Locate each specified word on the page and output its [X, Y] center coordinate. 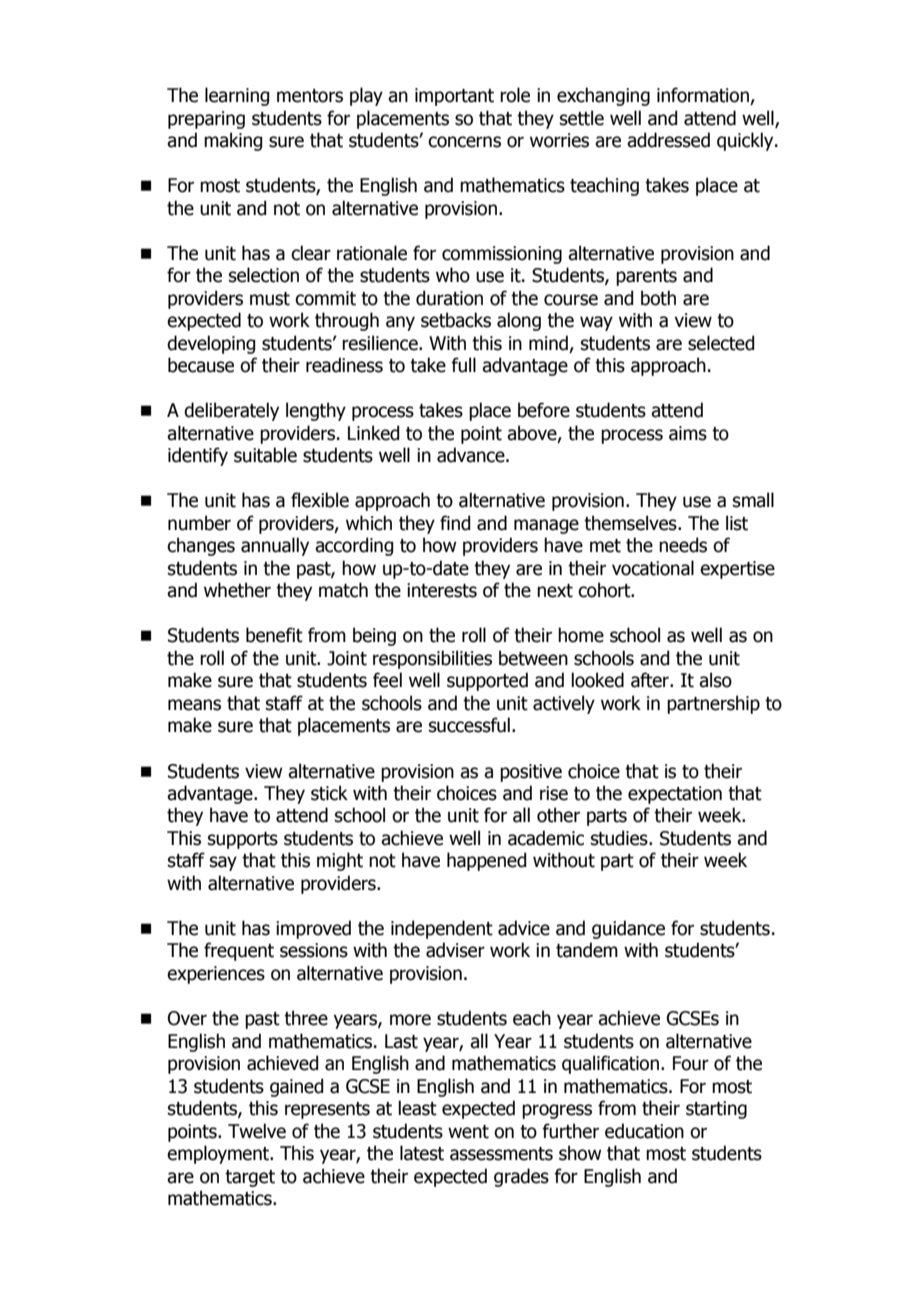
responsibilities [432, 659]
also [715, 680]
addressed [668, 140]
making [233, 141]
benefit [274, 635]
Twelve [257, 1131]
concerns [464, 142]
